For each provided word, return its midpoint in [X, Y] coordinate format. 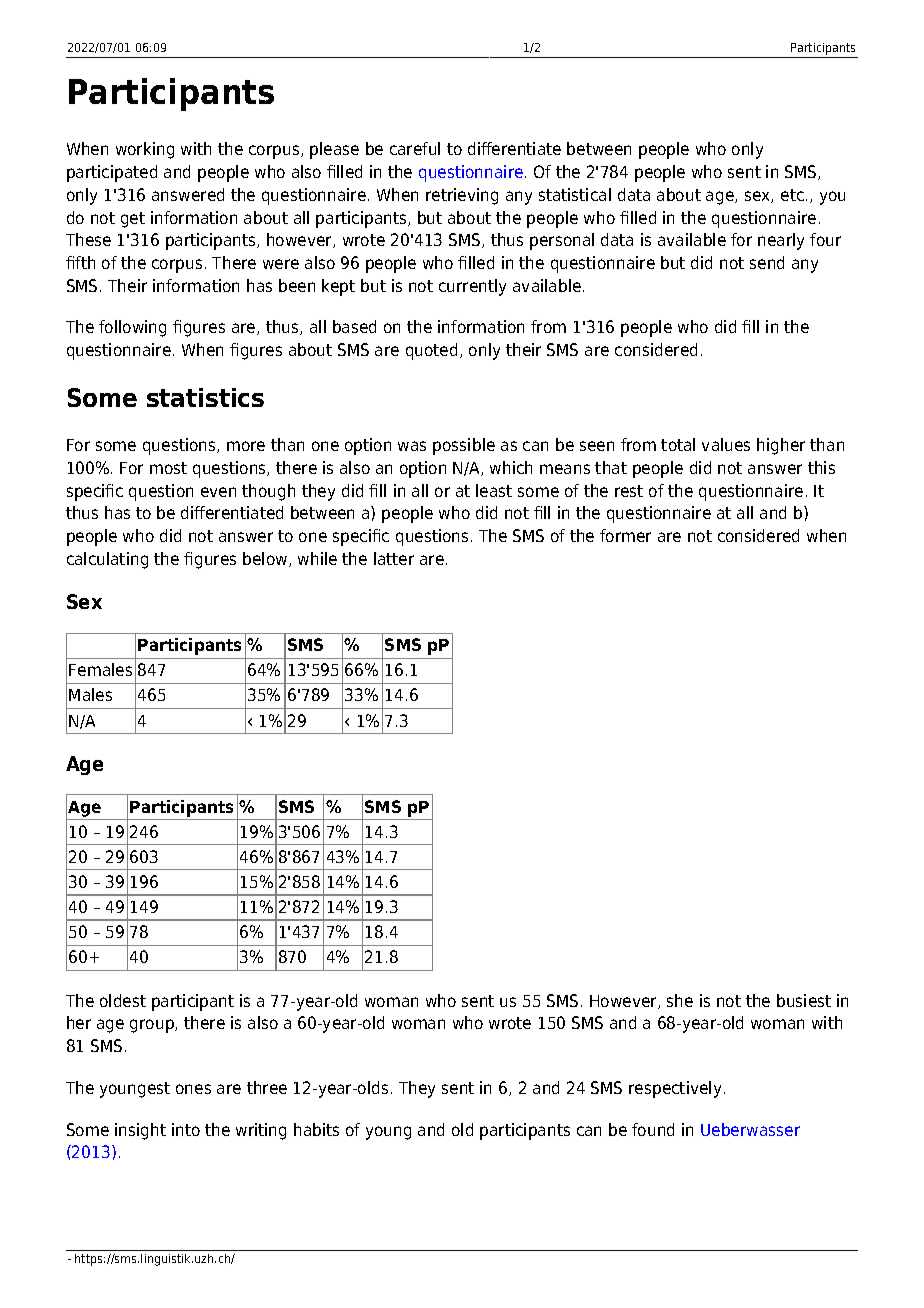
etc [792, 195]
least [494, 490]
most [168, 468]
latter [394, 558]
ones [193, 1089]
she [680, 1000]
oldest [123, 1000]
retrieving [462, 196]
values [726, 444]
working [145, 150]
